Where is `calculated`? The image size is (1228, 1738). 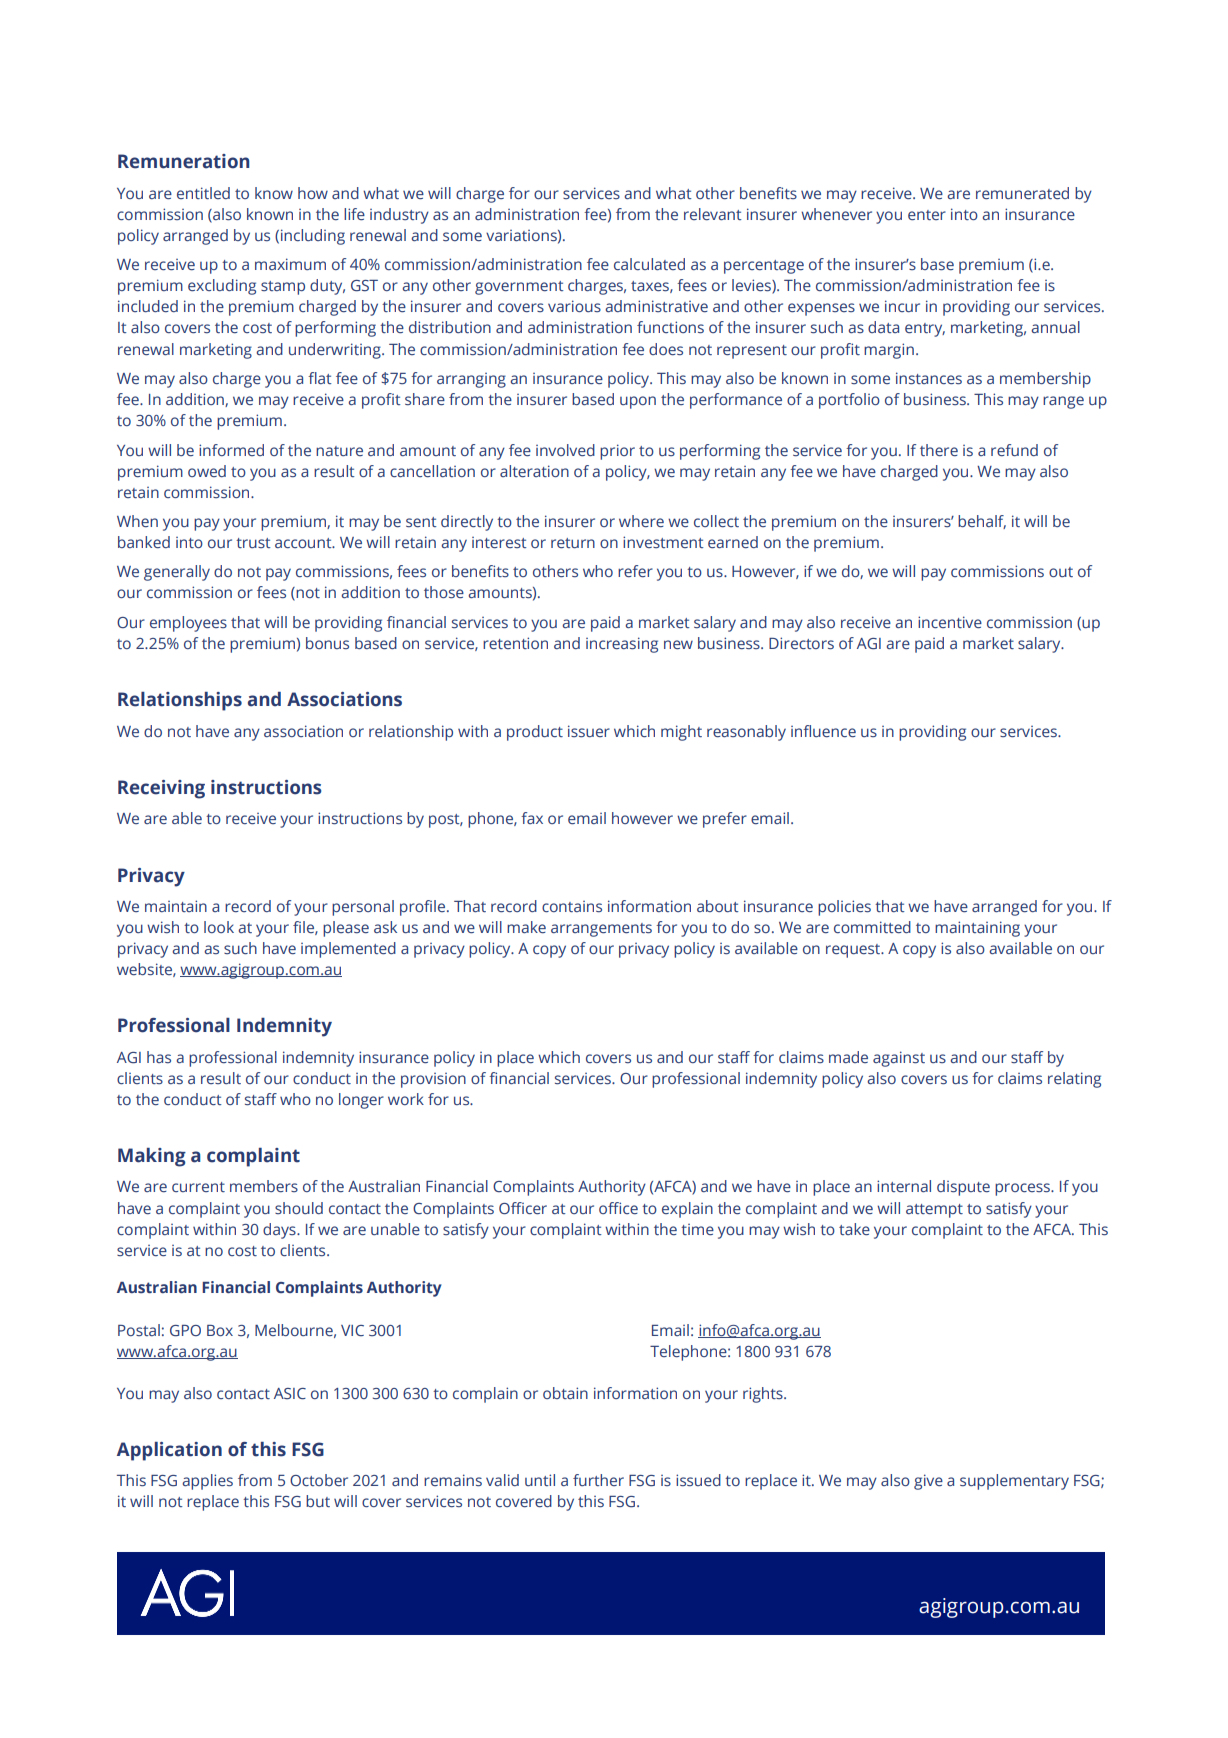 calculated is located at coordinates (649, 264).
